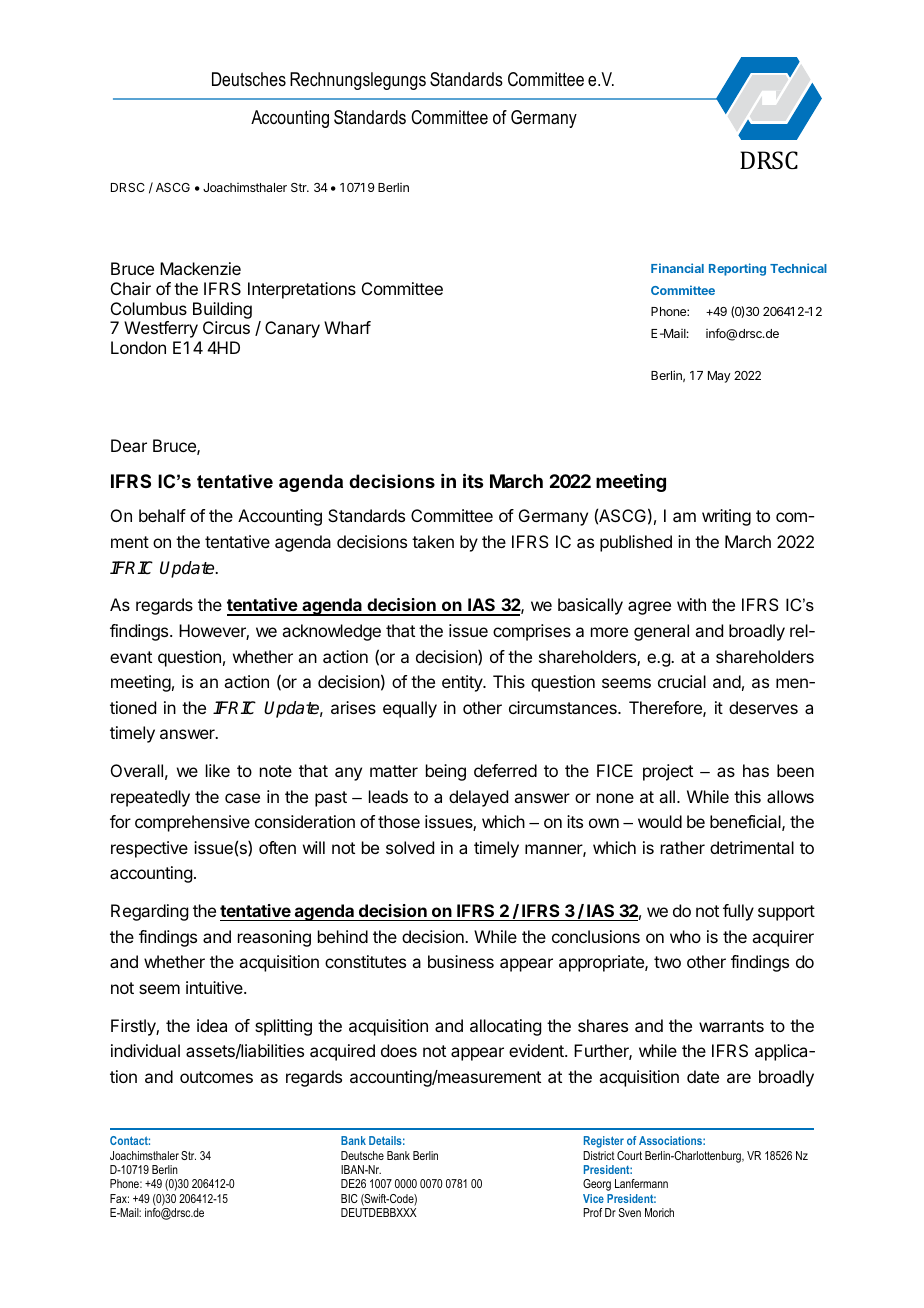 The image size is (924, 1308). What do you see at coordinates (222, 310) in the page?
I see `Building` at bounding box center [222, 310].
